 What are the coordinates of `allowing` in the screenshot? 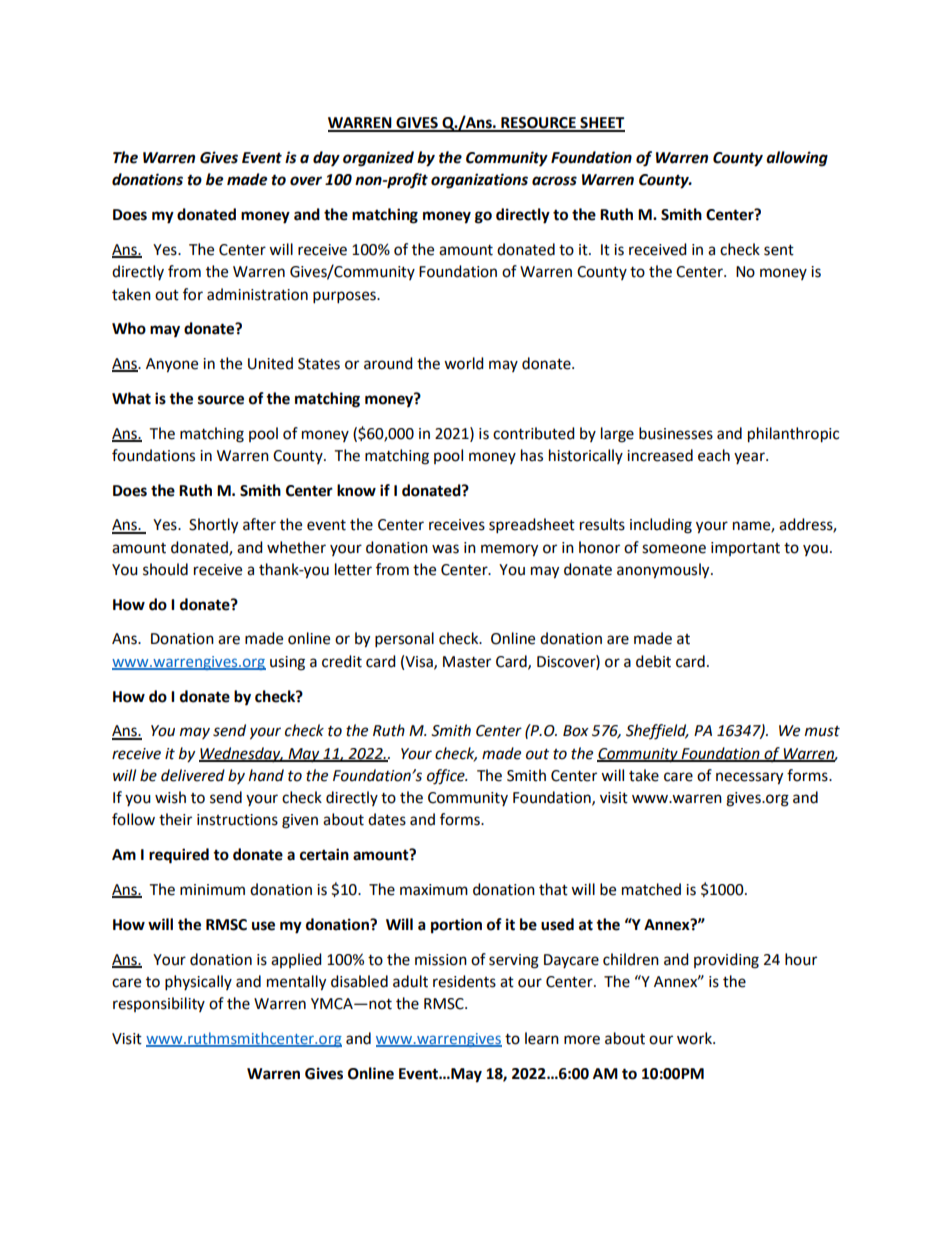 It's located at (797, 159).
